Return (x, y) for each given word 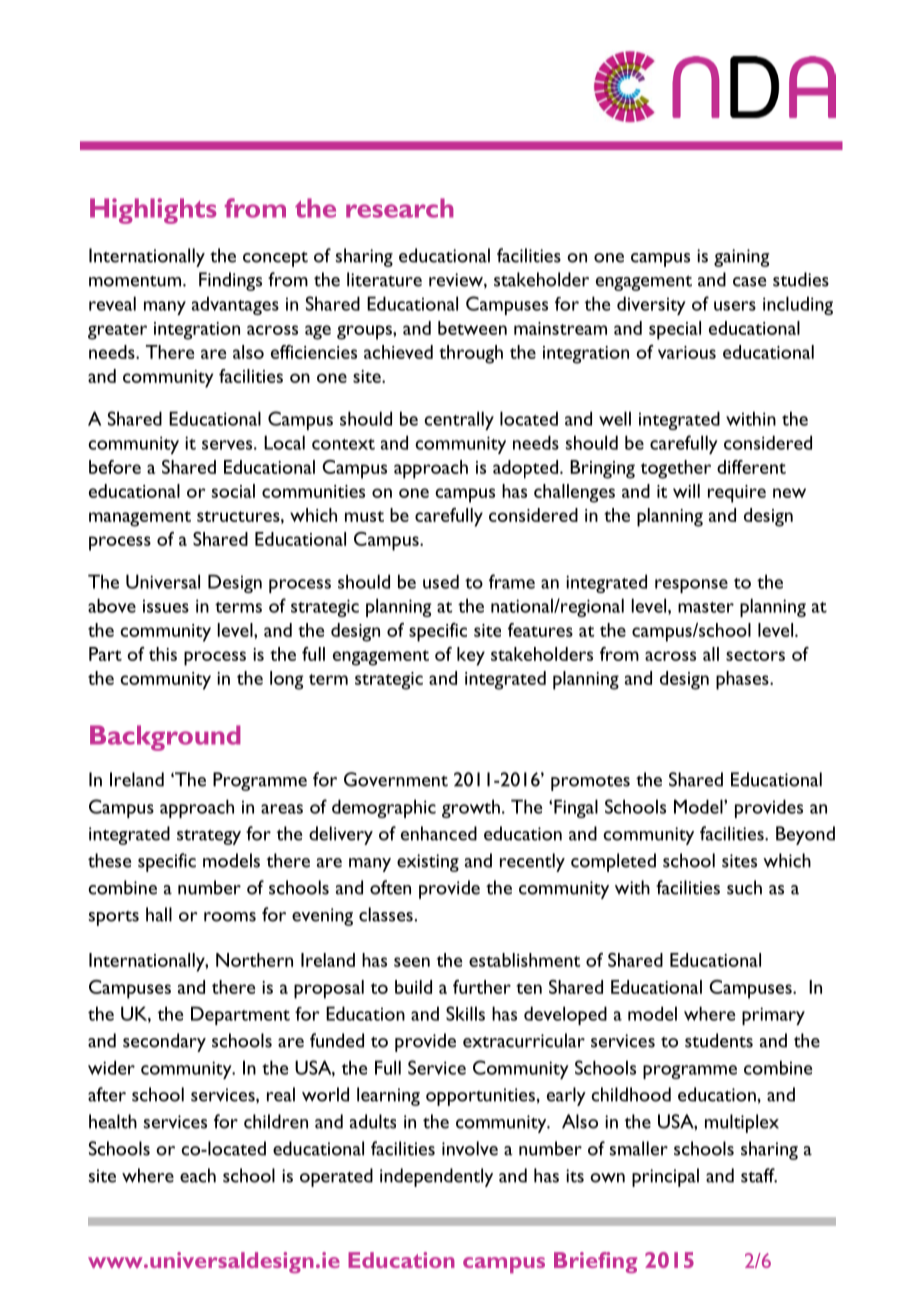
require (737, 494)
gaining (741, 258)
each (198, 1175)
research (400, 208)
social (233, 491)
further (482, 987)
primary (773, 1016)
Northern (254, 960)
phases (743, 680)
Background (165, 738)
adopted (527, 469)
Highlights (153, 211)
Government (396, 779)
